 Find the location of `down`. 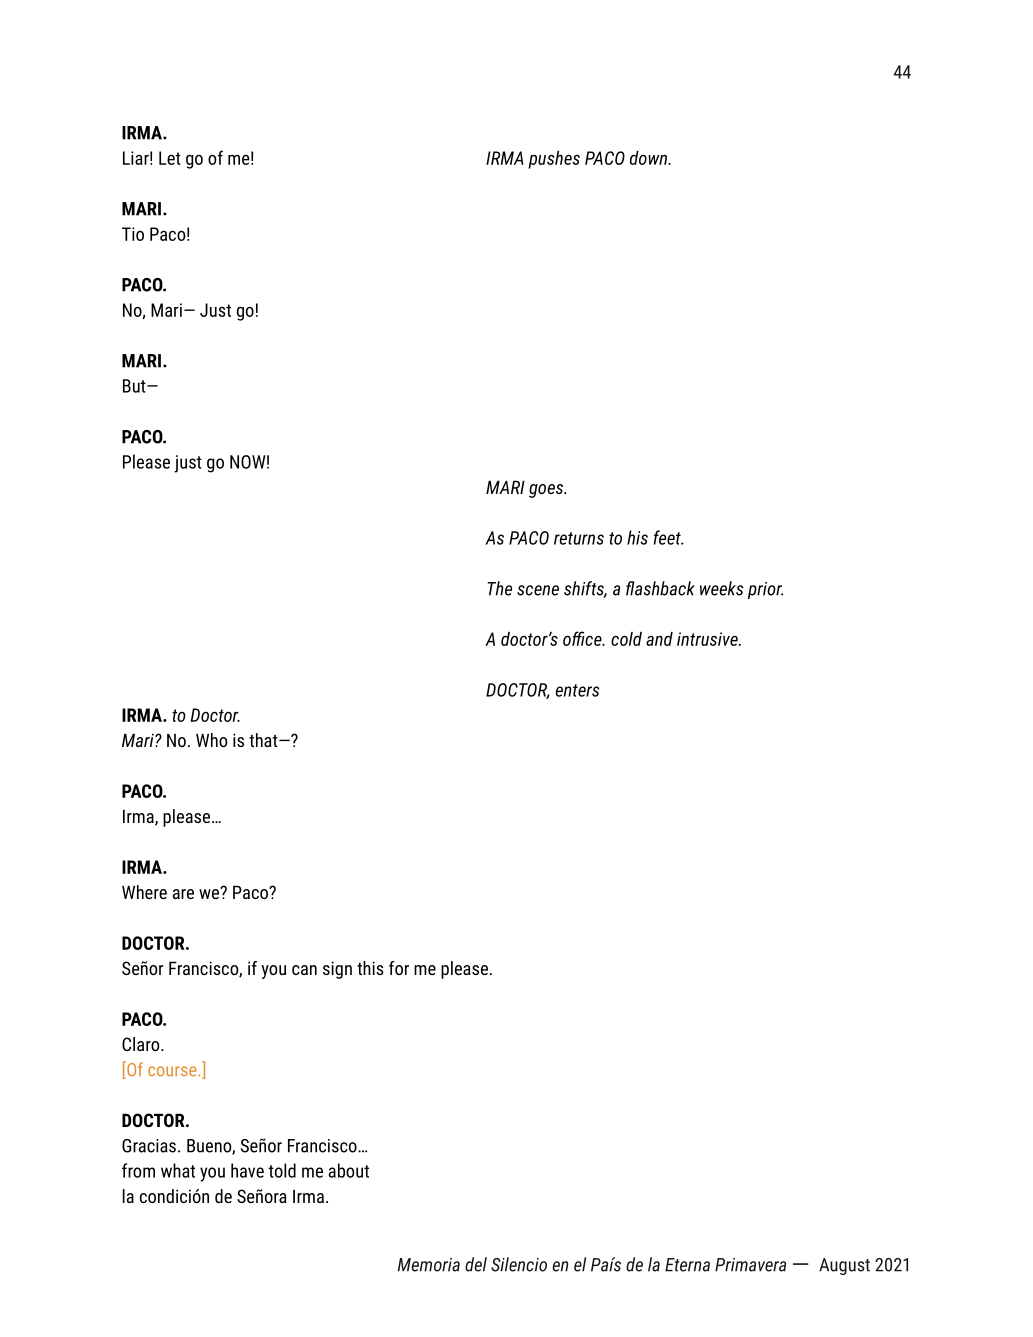

down is located at coordinates (649, 158).
